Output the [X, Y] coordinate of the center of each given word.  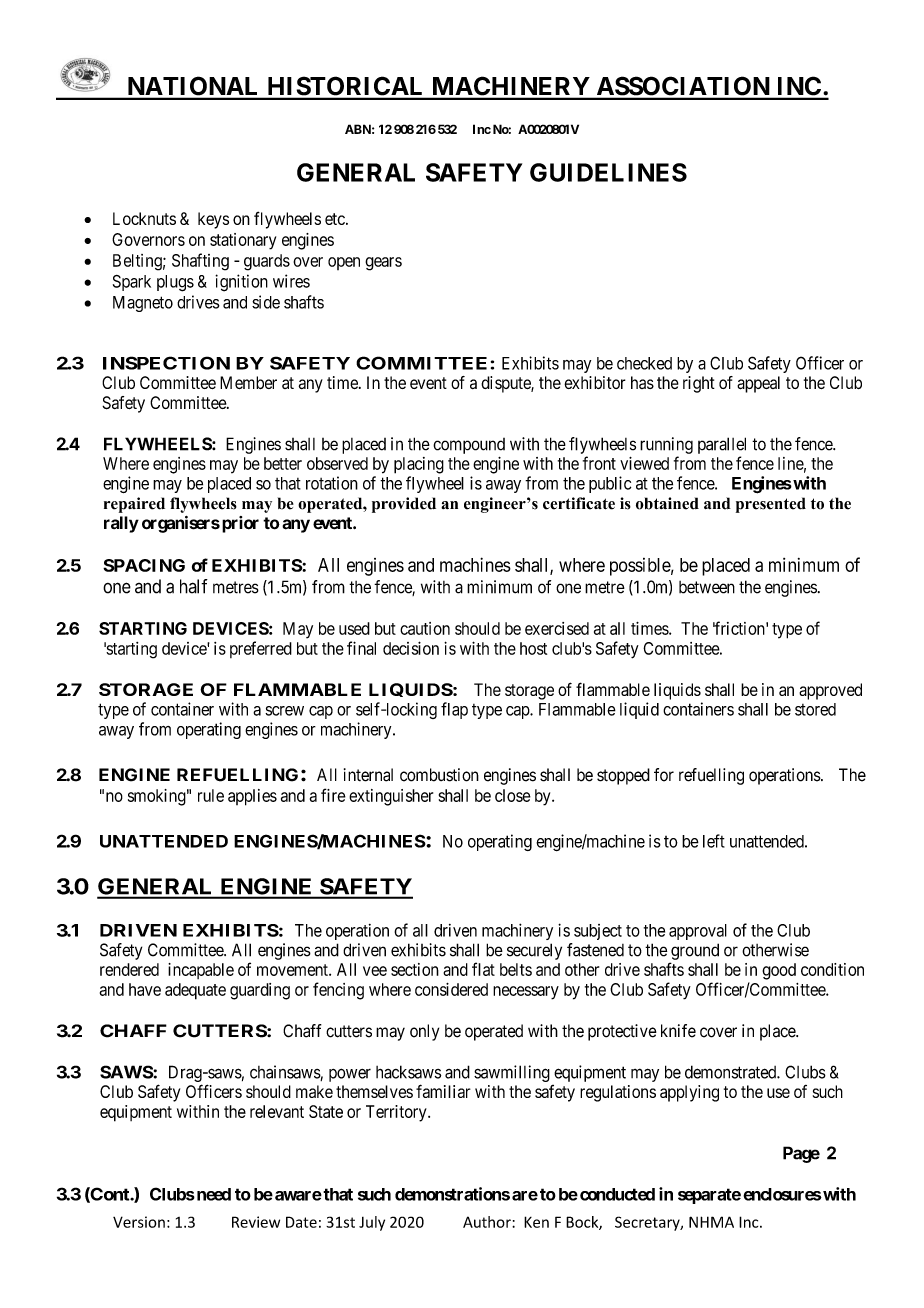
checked [644, 363]
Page [801, 1154]
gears [383, 264]
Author [488, 1222]
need [212, 1194]
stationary [243, 241]
